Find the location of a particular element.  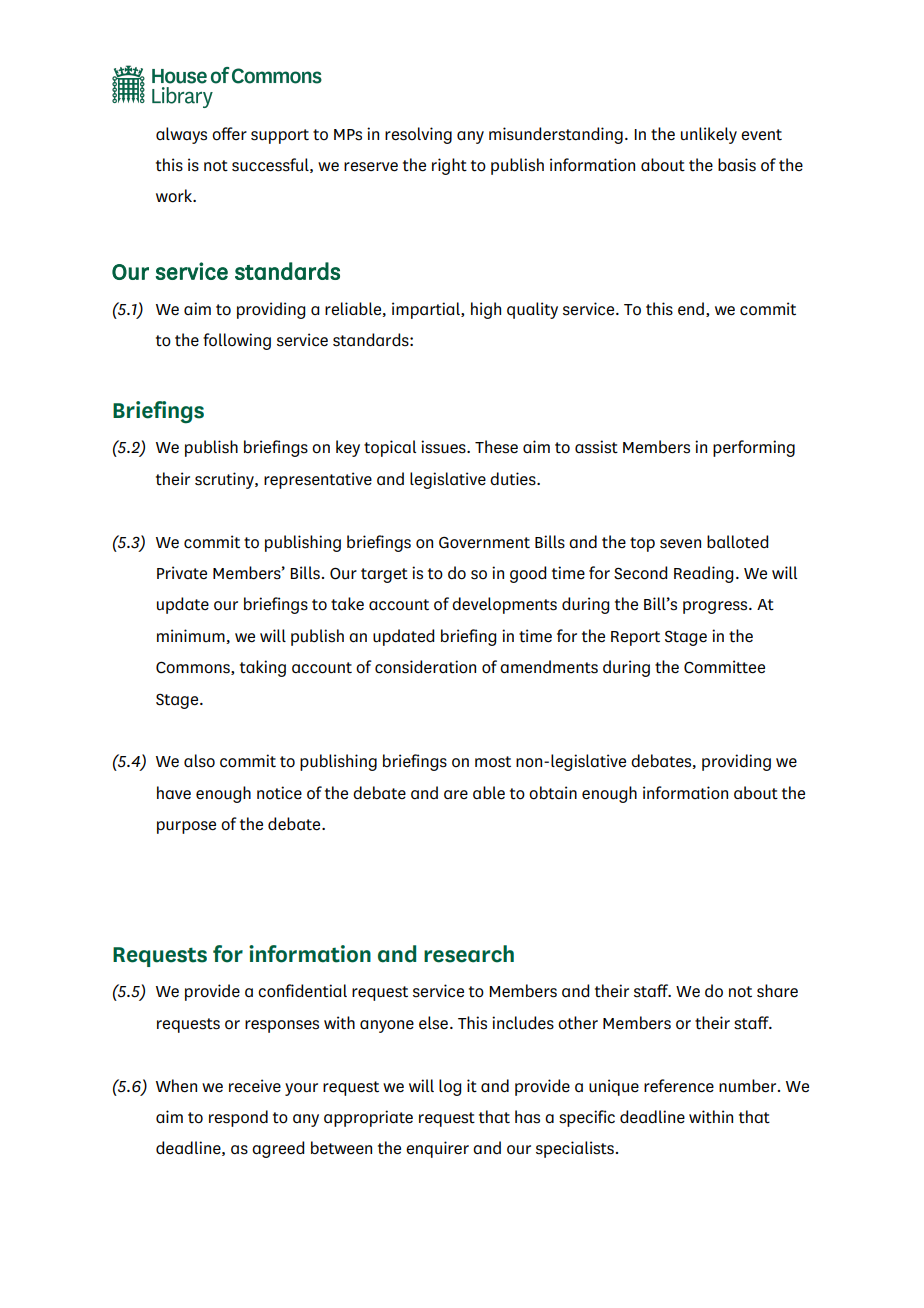

respond is located at coordinates (238, 1118).
